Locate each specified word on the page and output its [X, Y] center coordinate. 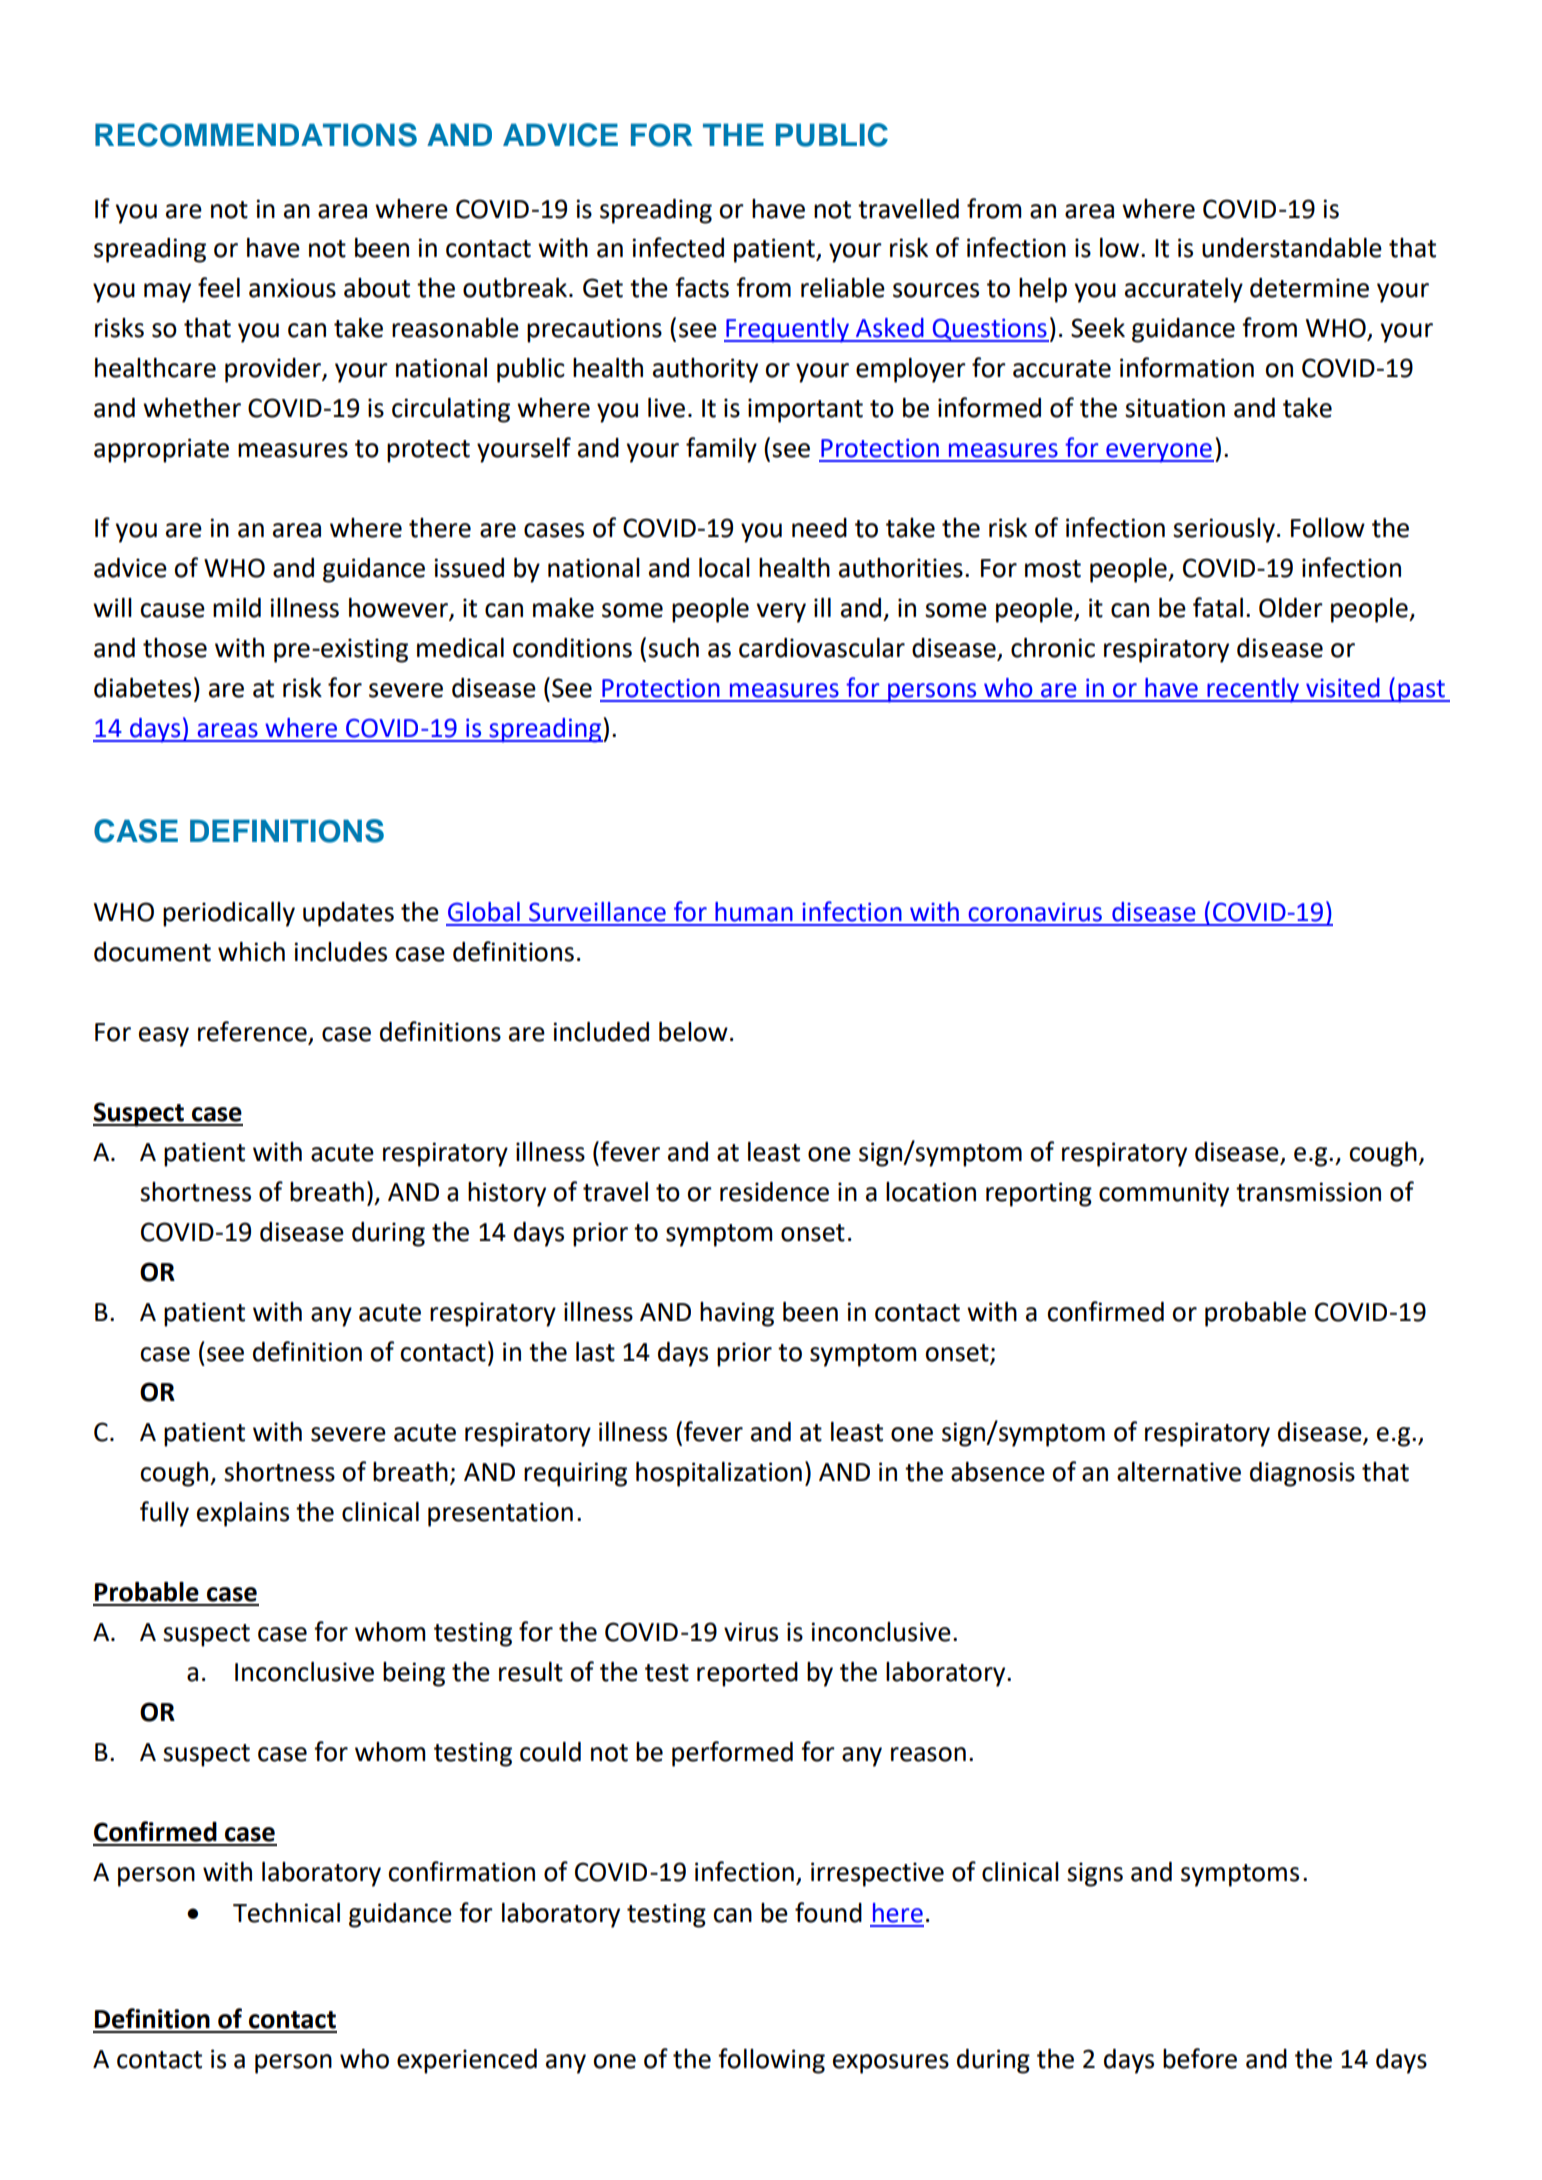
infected [678, 247]
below [693, 1032]
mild [237, 608]
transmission [1308, 1192]
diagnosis [1302, 1474]
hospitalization [719, 1474]
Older [1291, 608]
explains [243, 1514]
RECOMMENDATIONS [256, 135]
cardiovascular [822, 648]
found [828, 1912]
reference [253, 1032]
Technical [286, 1913]
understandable [1292, 248]
